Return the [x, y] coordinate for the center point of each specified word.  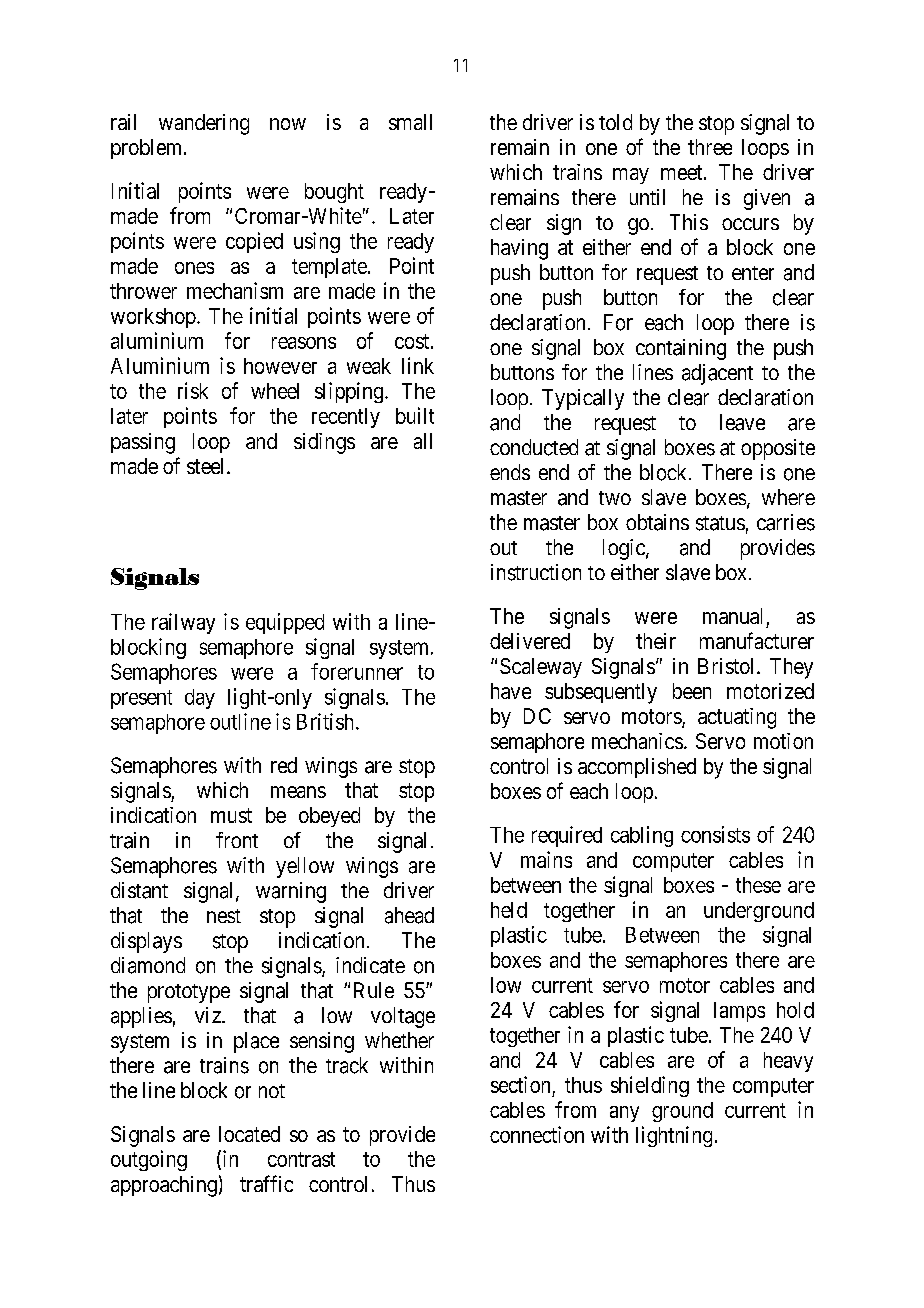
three [710, 147]
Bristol [728, 666]
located [249, 1134]
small [410, 122]
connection [537, 1134]
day [200, 699]
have [511, 691]
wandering [204, 124]
